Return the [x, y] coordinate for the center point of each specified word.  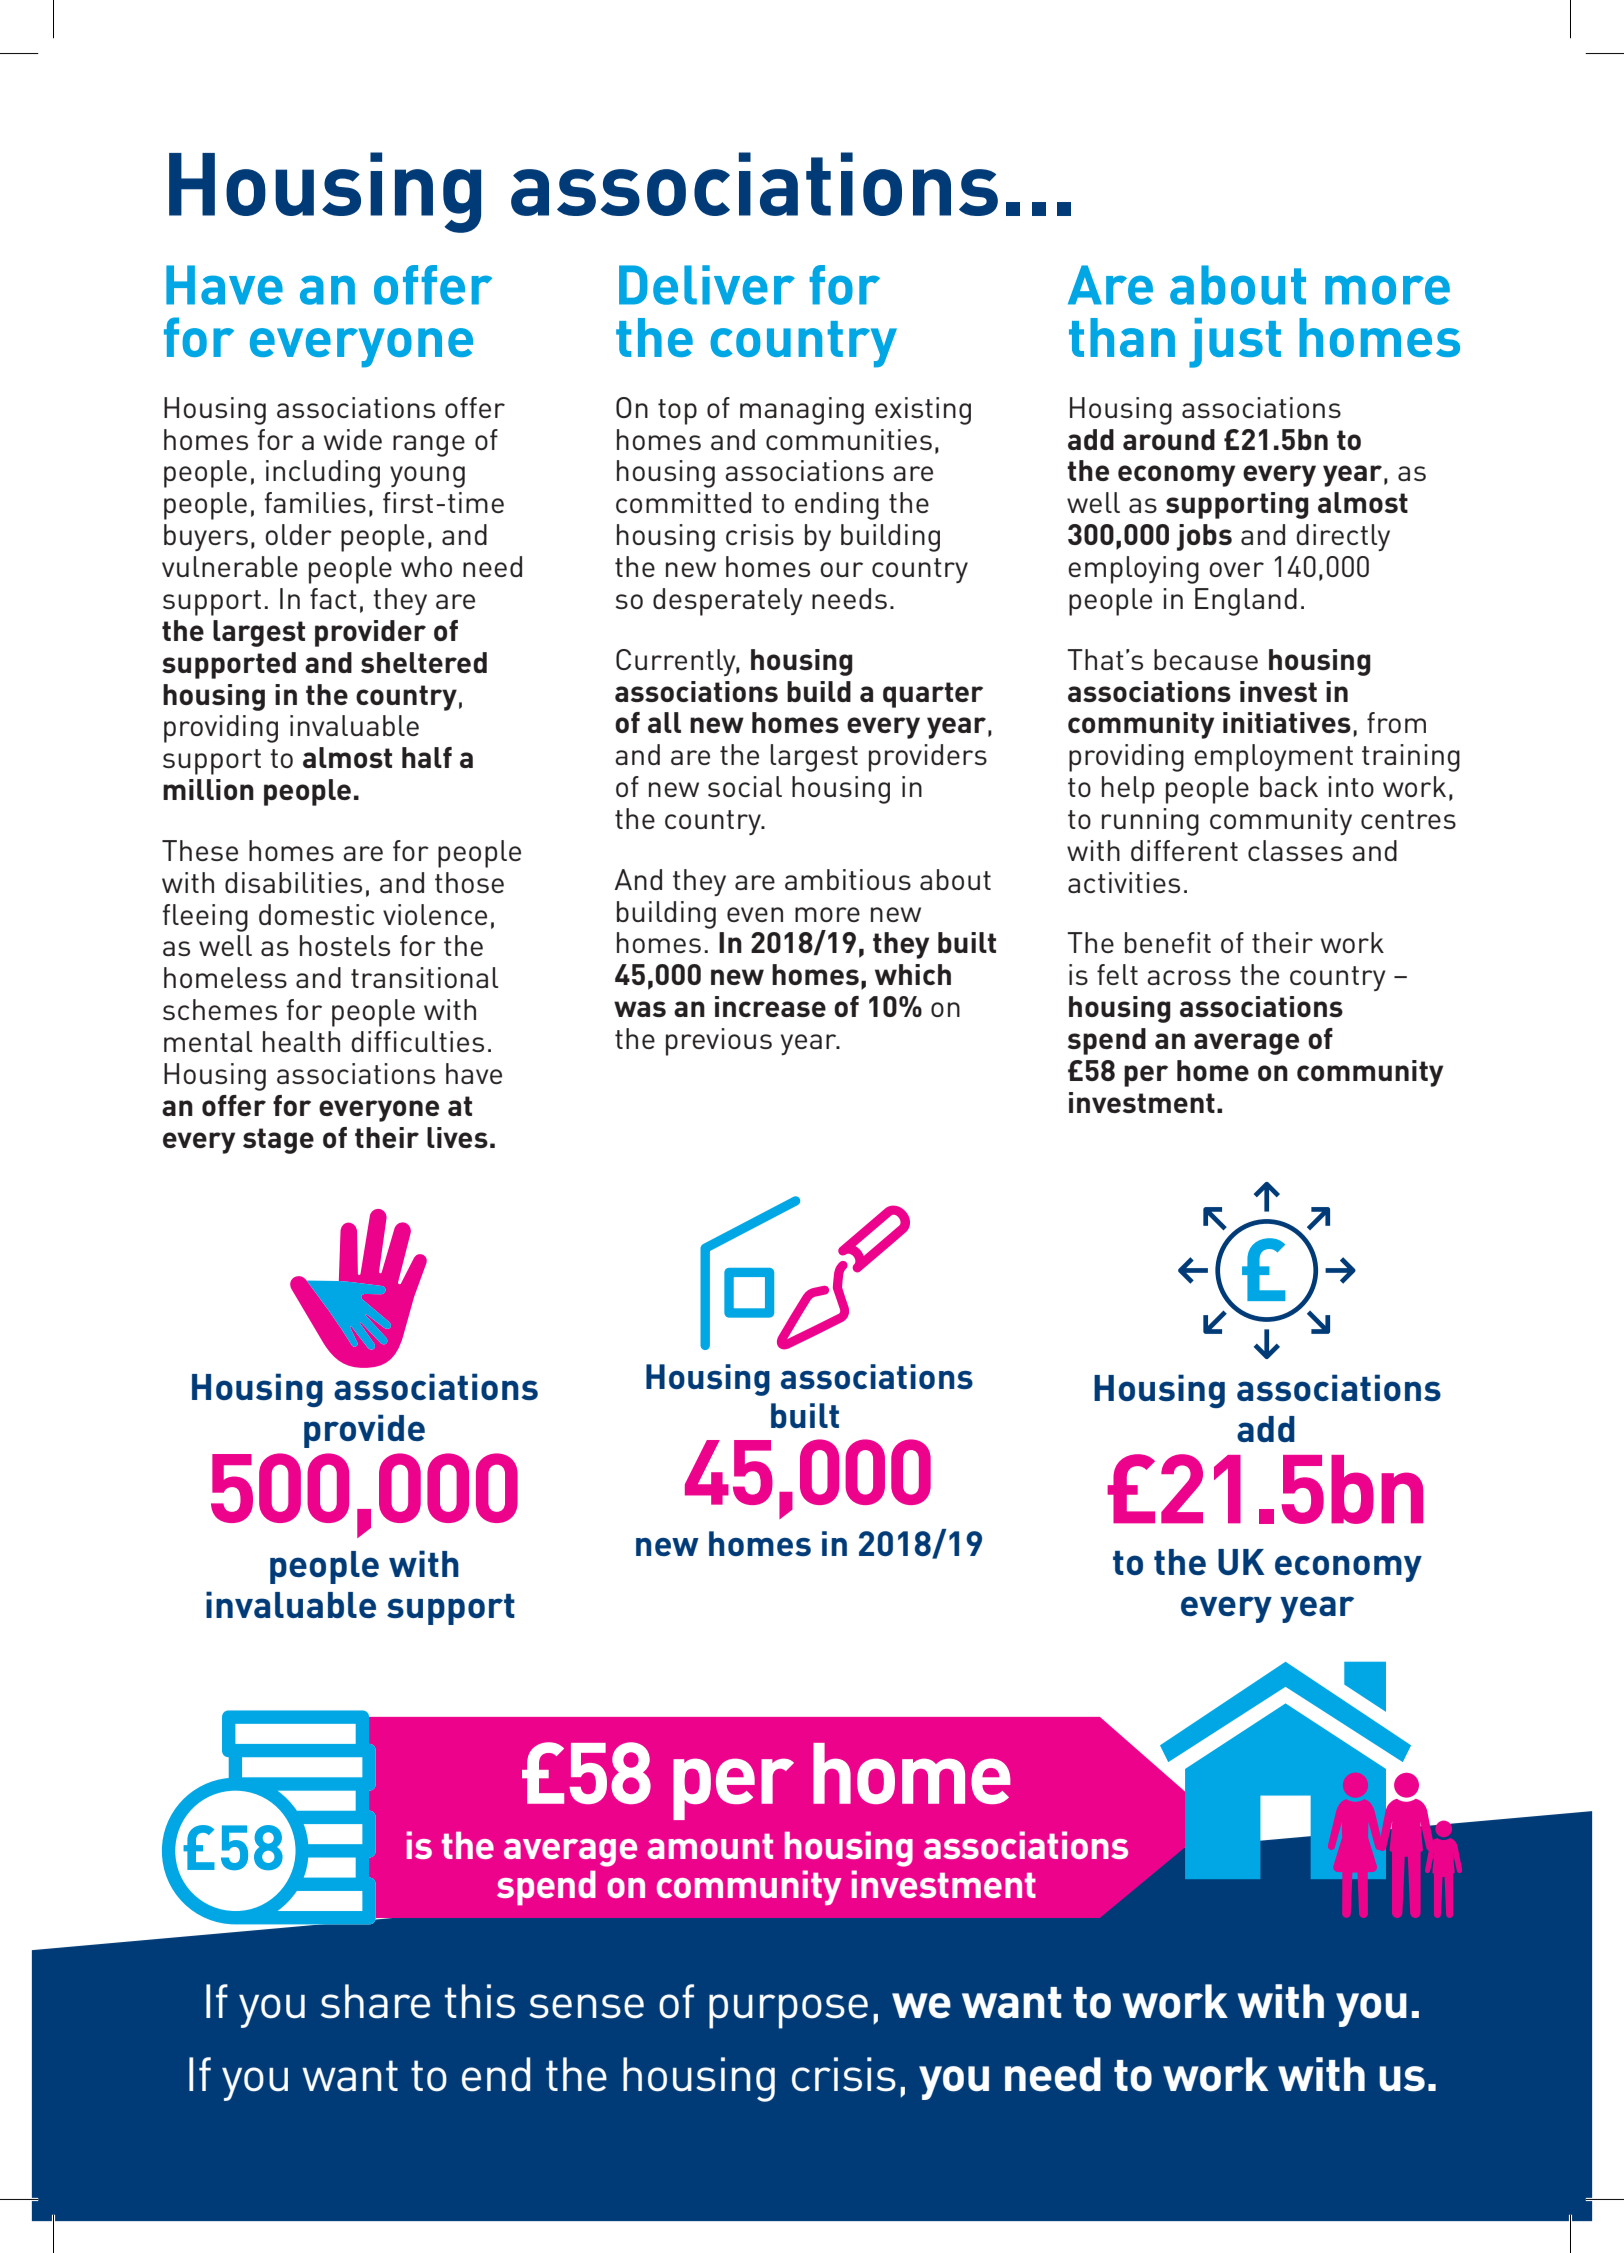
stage [278, 1141]
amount [710, 1846]
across [1189, 977]
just [1235, 343]
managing [802, 411]
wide [353, 439]
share [375, 2001]
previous [719, 1042]
